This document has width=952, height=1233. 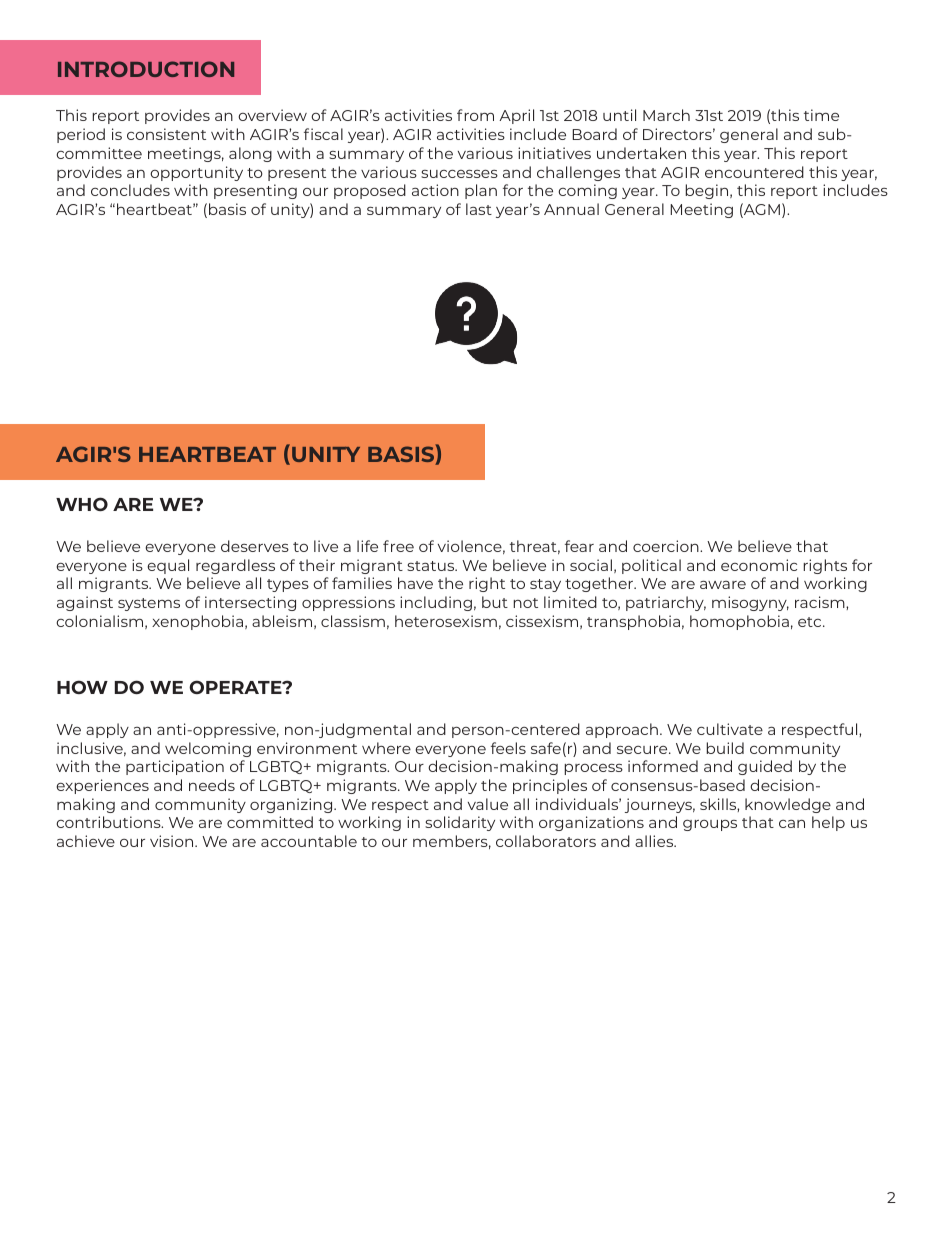 I want to click on March, so click(x=666, y=115).
